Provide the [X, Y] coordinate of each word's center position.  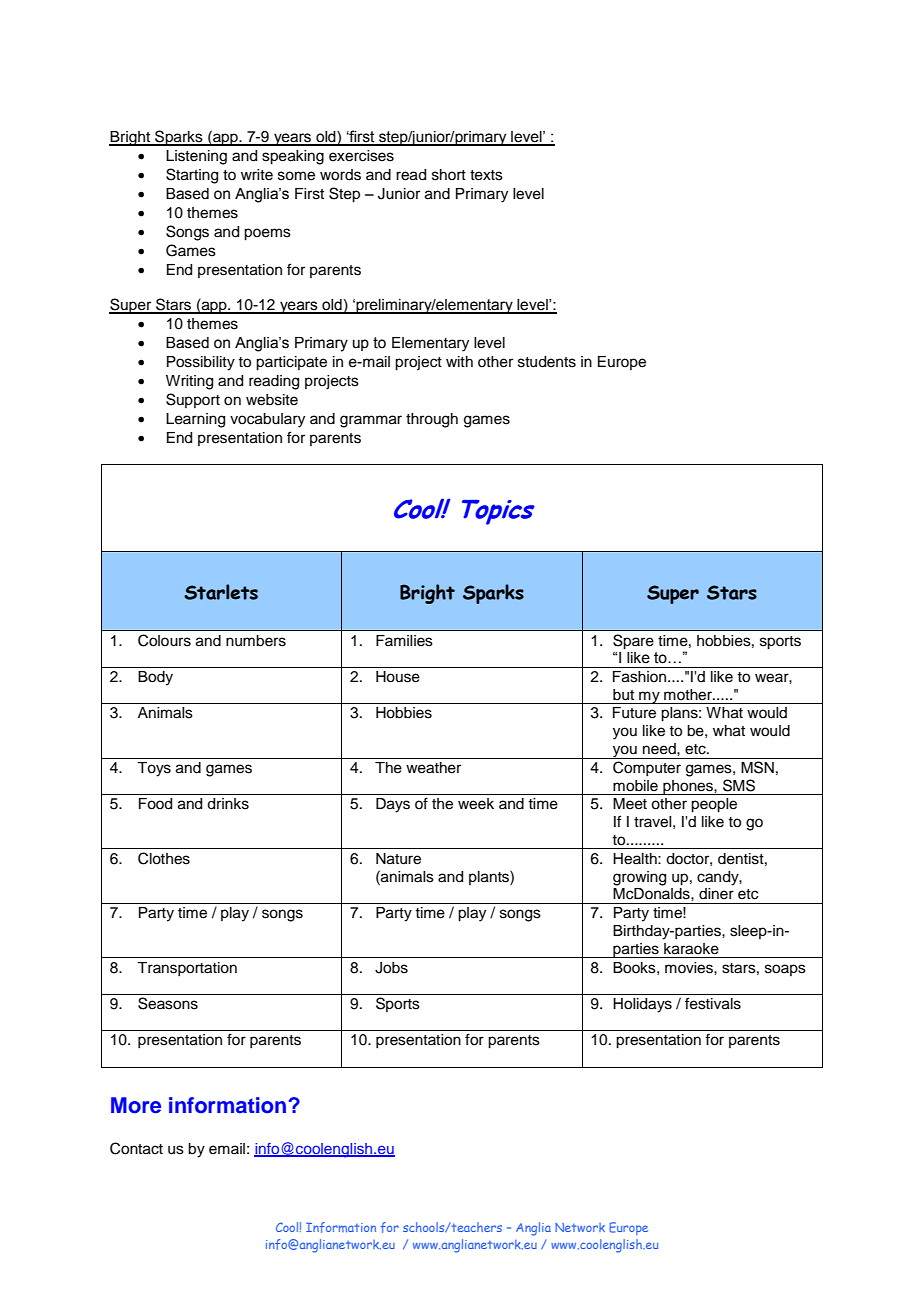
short [449, 175]
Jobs [391, 968]
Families [404, 641]
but [623, 695]
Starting [192, 176]
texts [486, 175]
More [136, 1105]
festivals [713, 1003]
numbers [256, 641]
